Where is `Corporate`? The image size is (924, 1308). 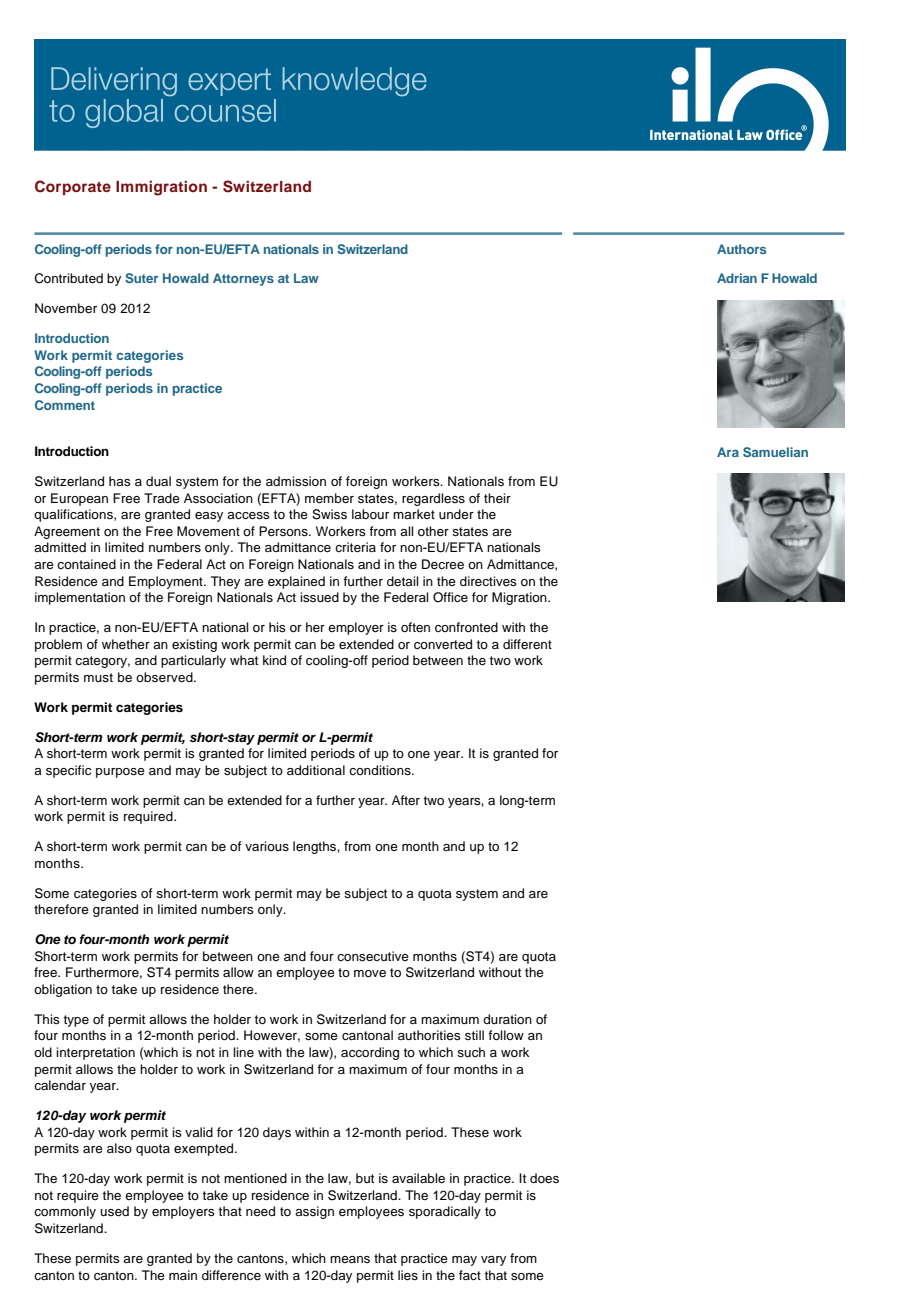
Corporate is located at coordinates (73, 187).
